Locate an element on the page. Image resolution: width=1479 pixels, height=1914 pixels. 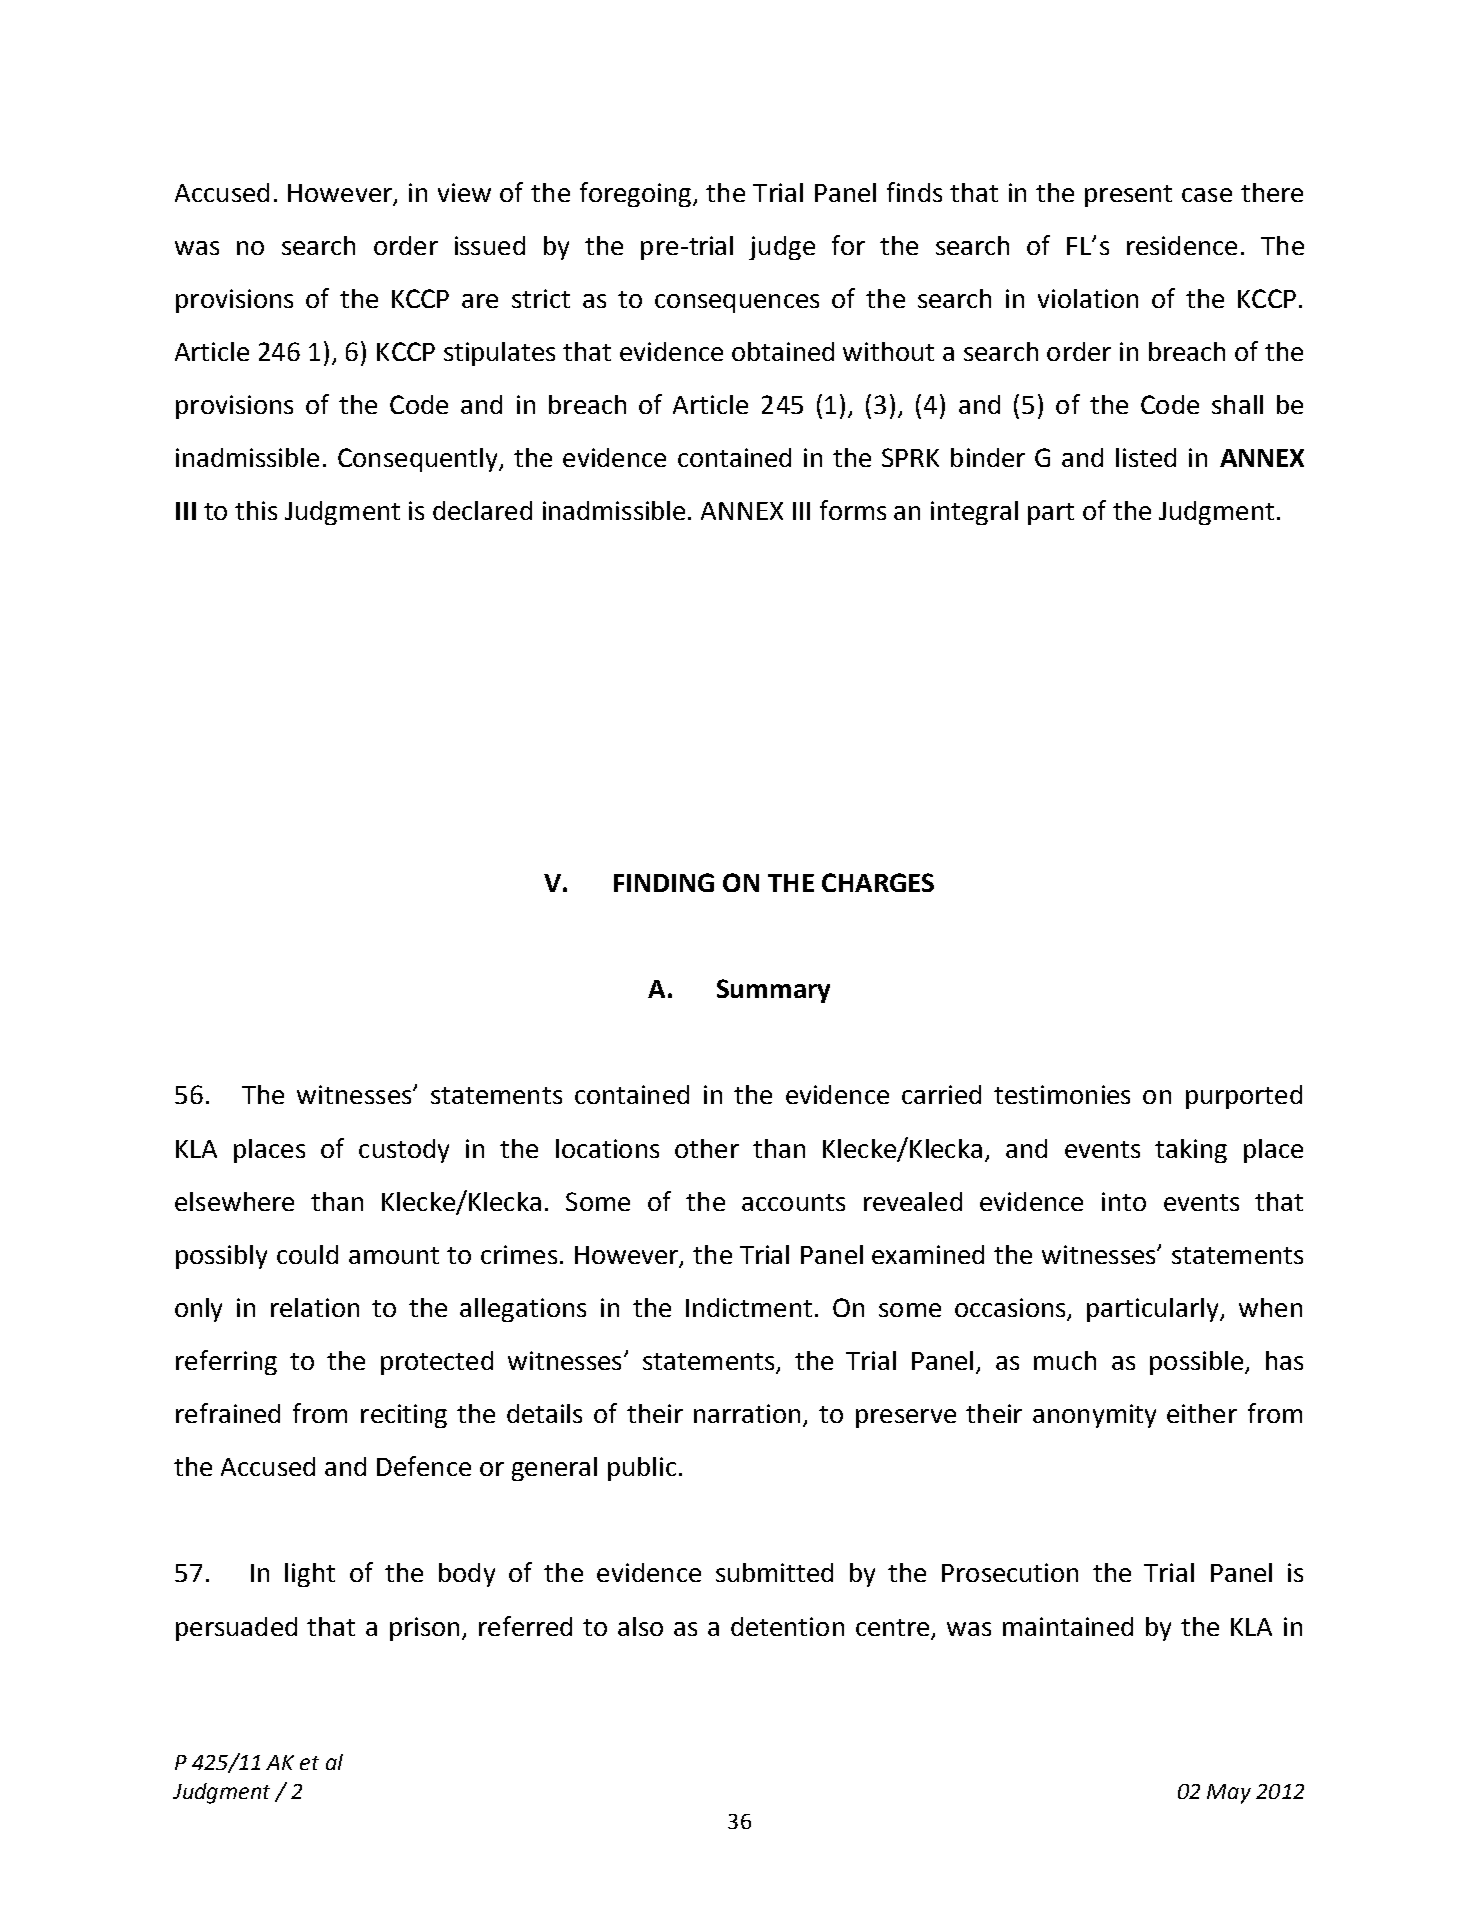
detention is located at coordinates (787, 1626).
